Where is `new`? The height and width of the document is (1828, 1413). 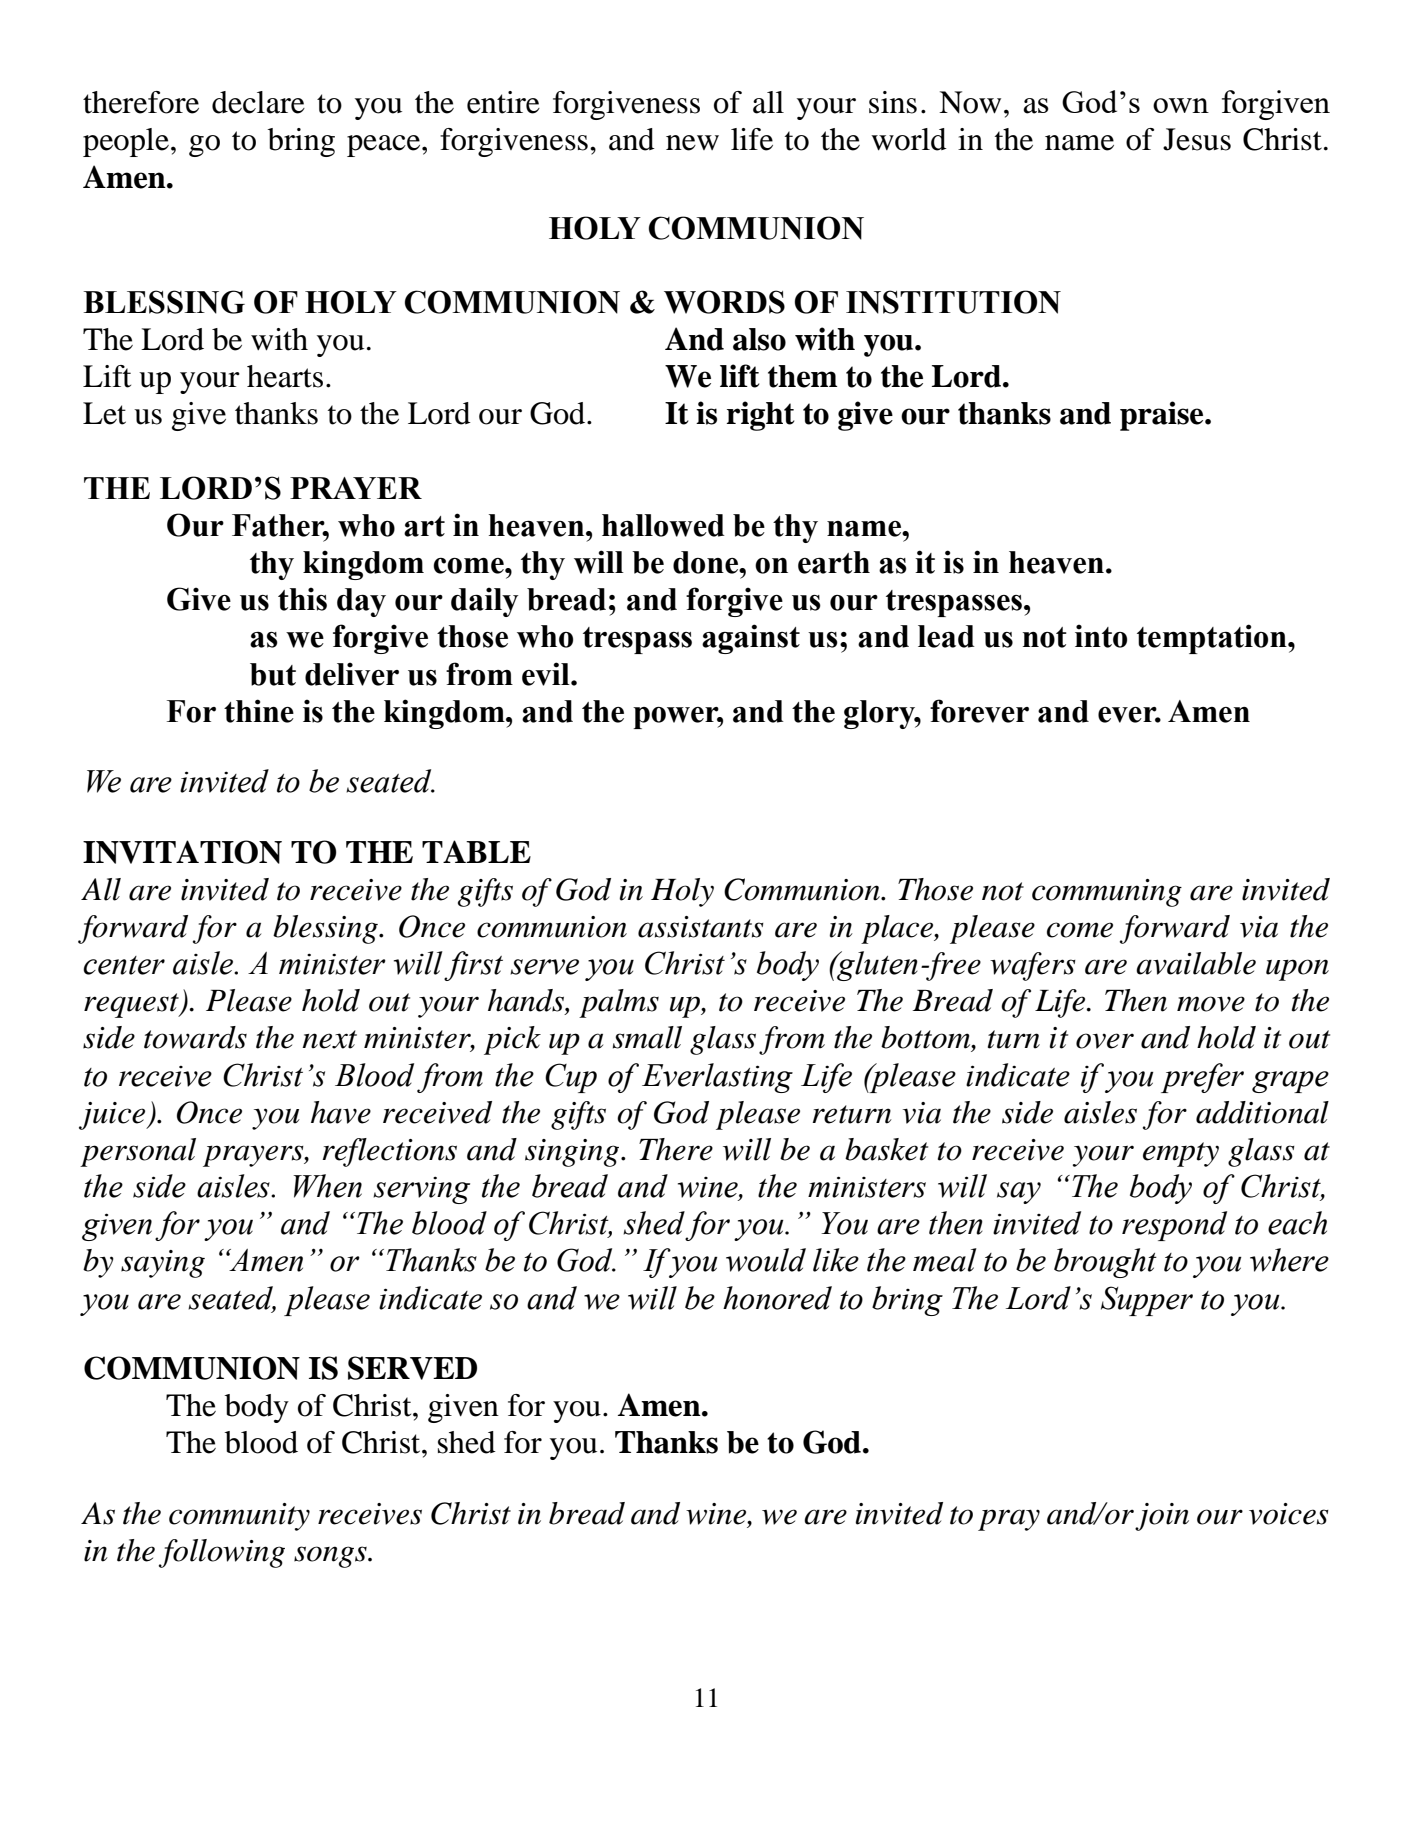 new is located at coordinates (692, 143).
